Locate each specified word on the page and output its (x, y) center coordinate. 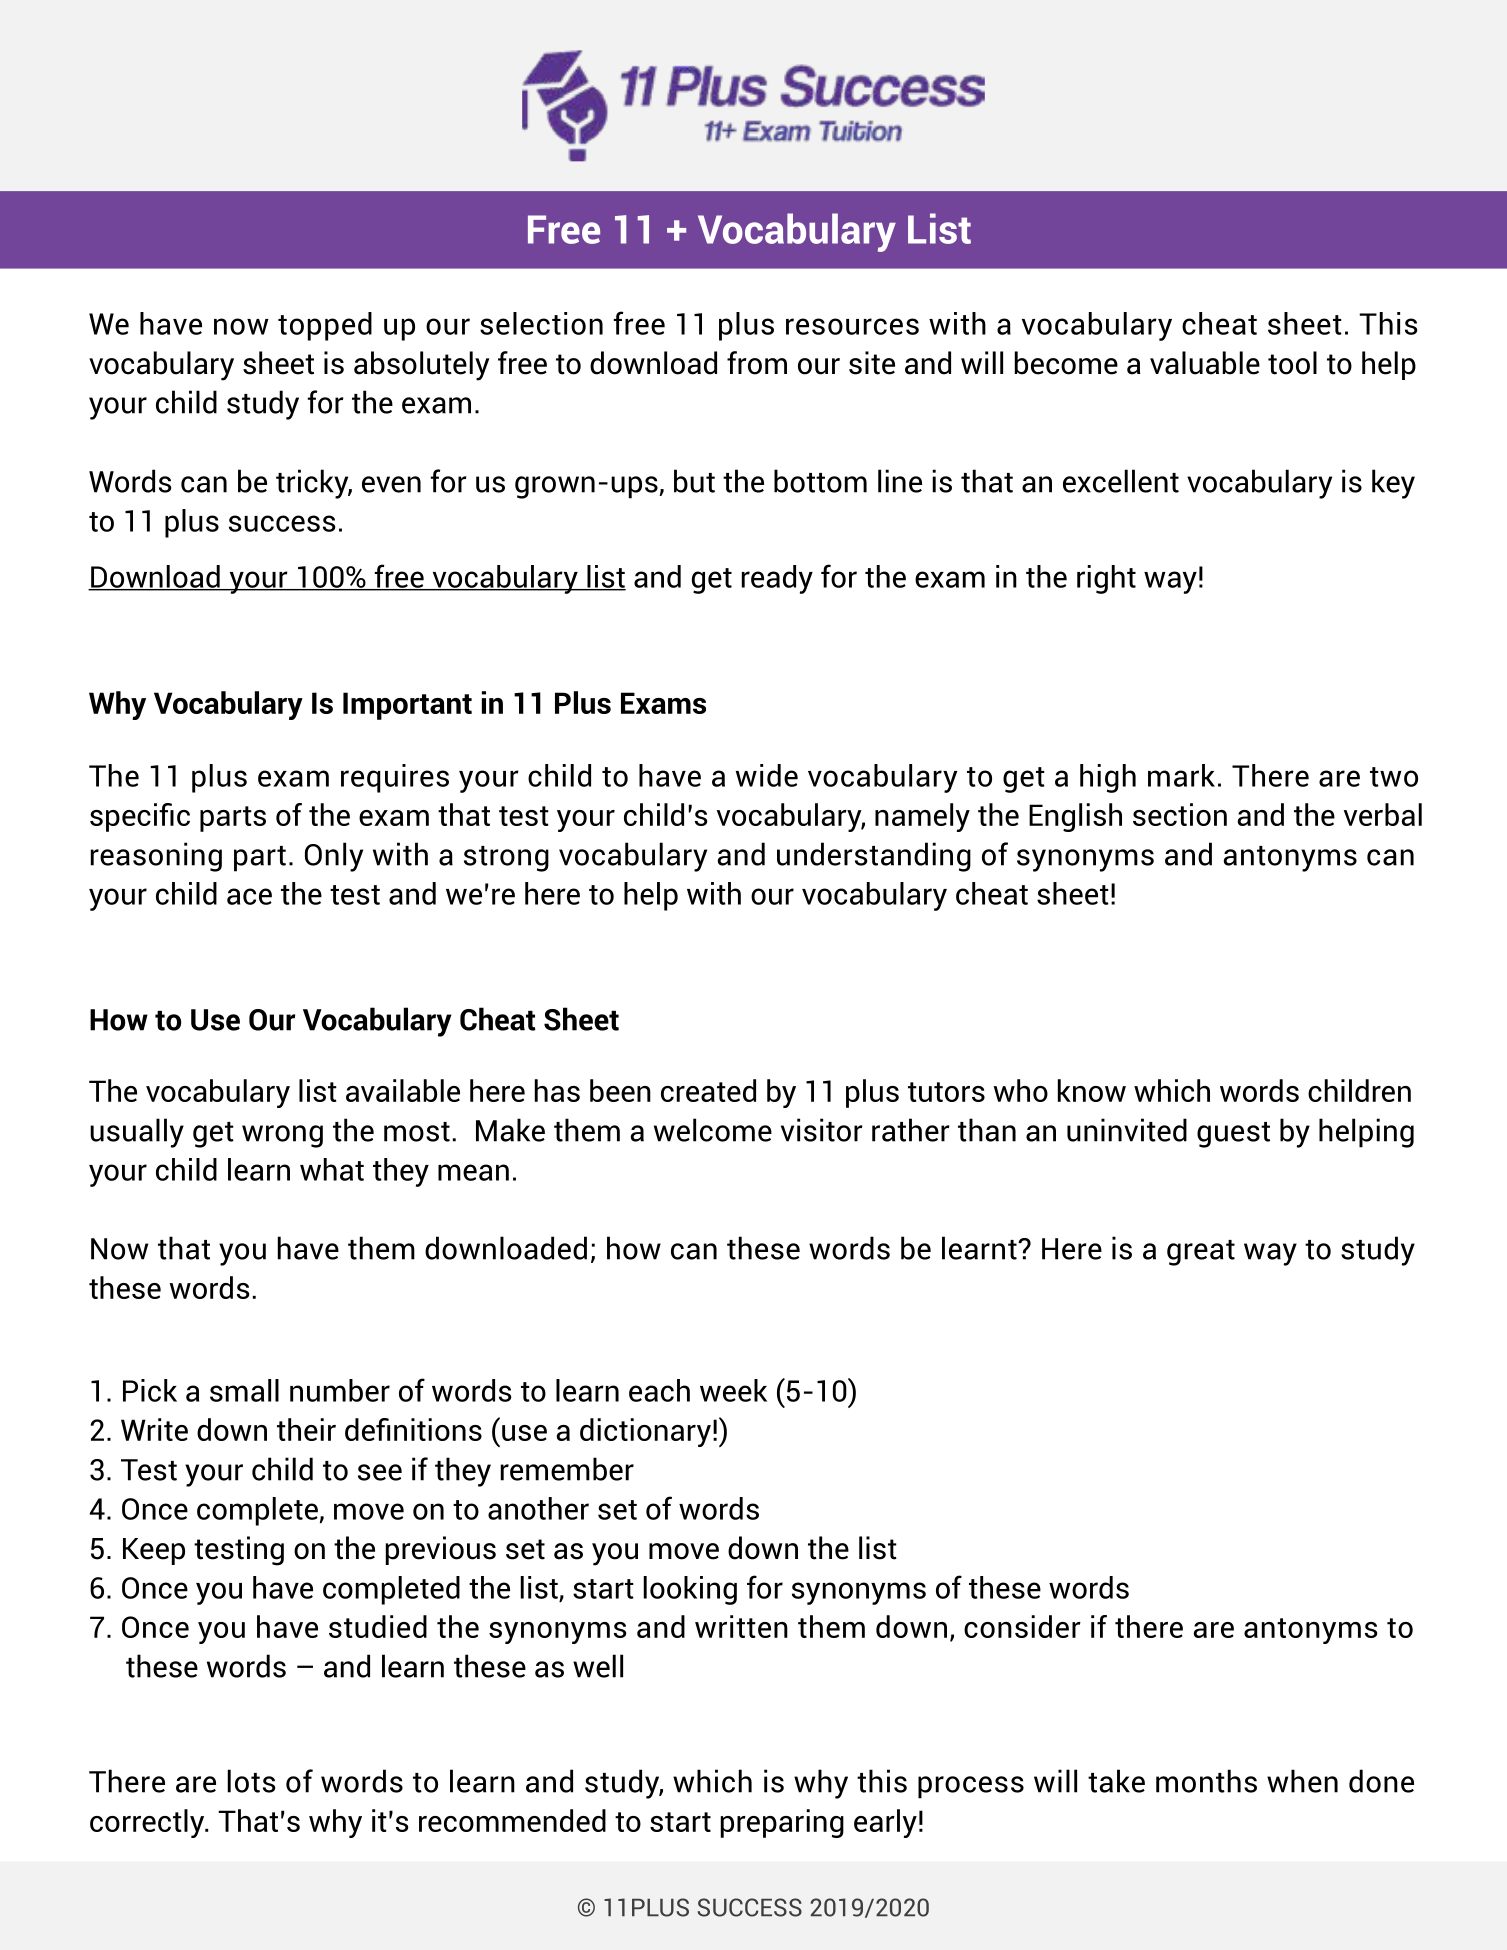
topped (325, 326)
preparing (782, 1823)
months (1206, 1781)
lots (251, 1781)
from (757, 363)
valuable (1205, 363)
